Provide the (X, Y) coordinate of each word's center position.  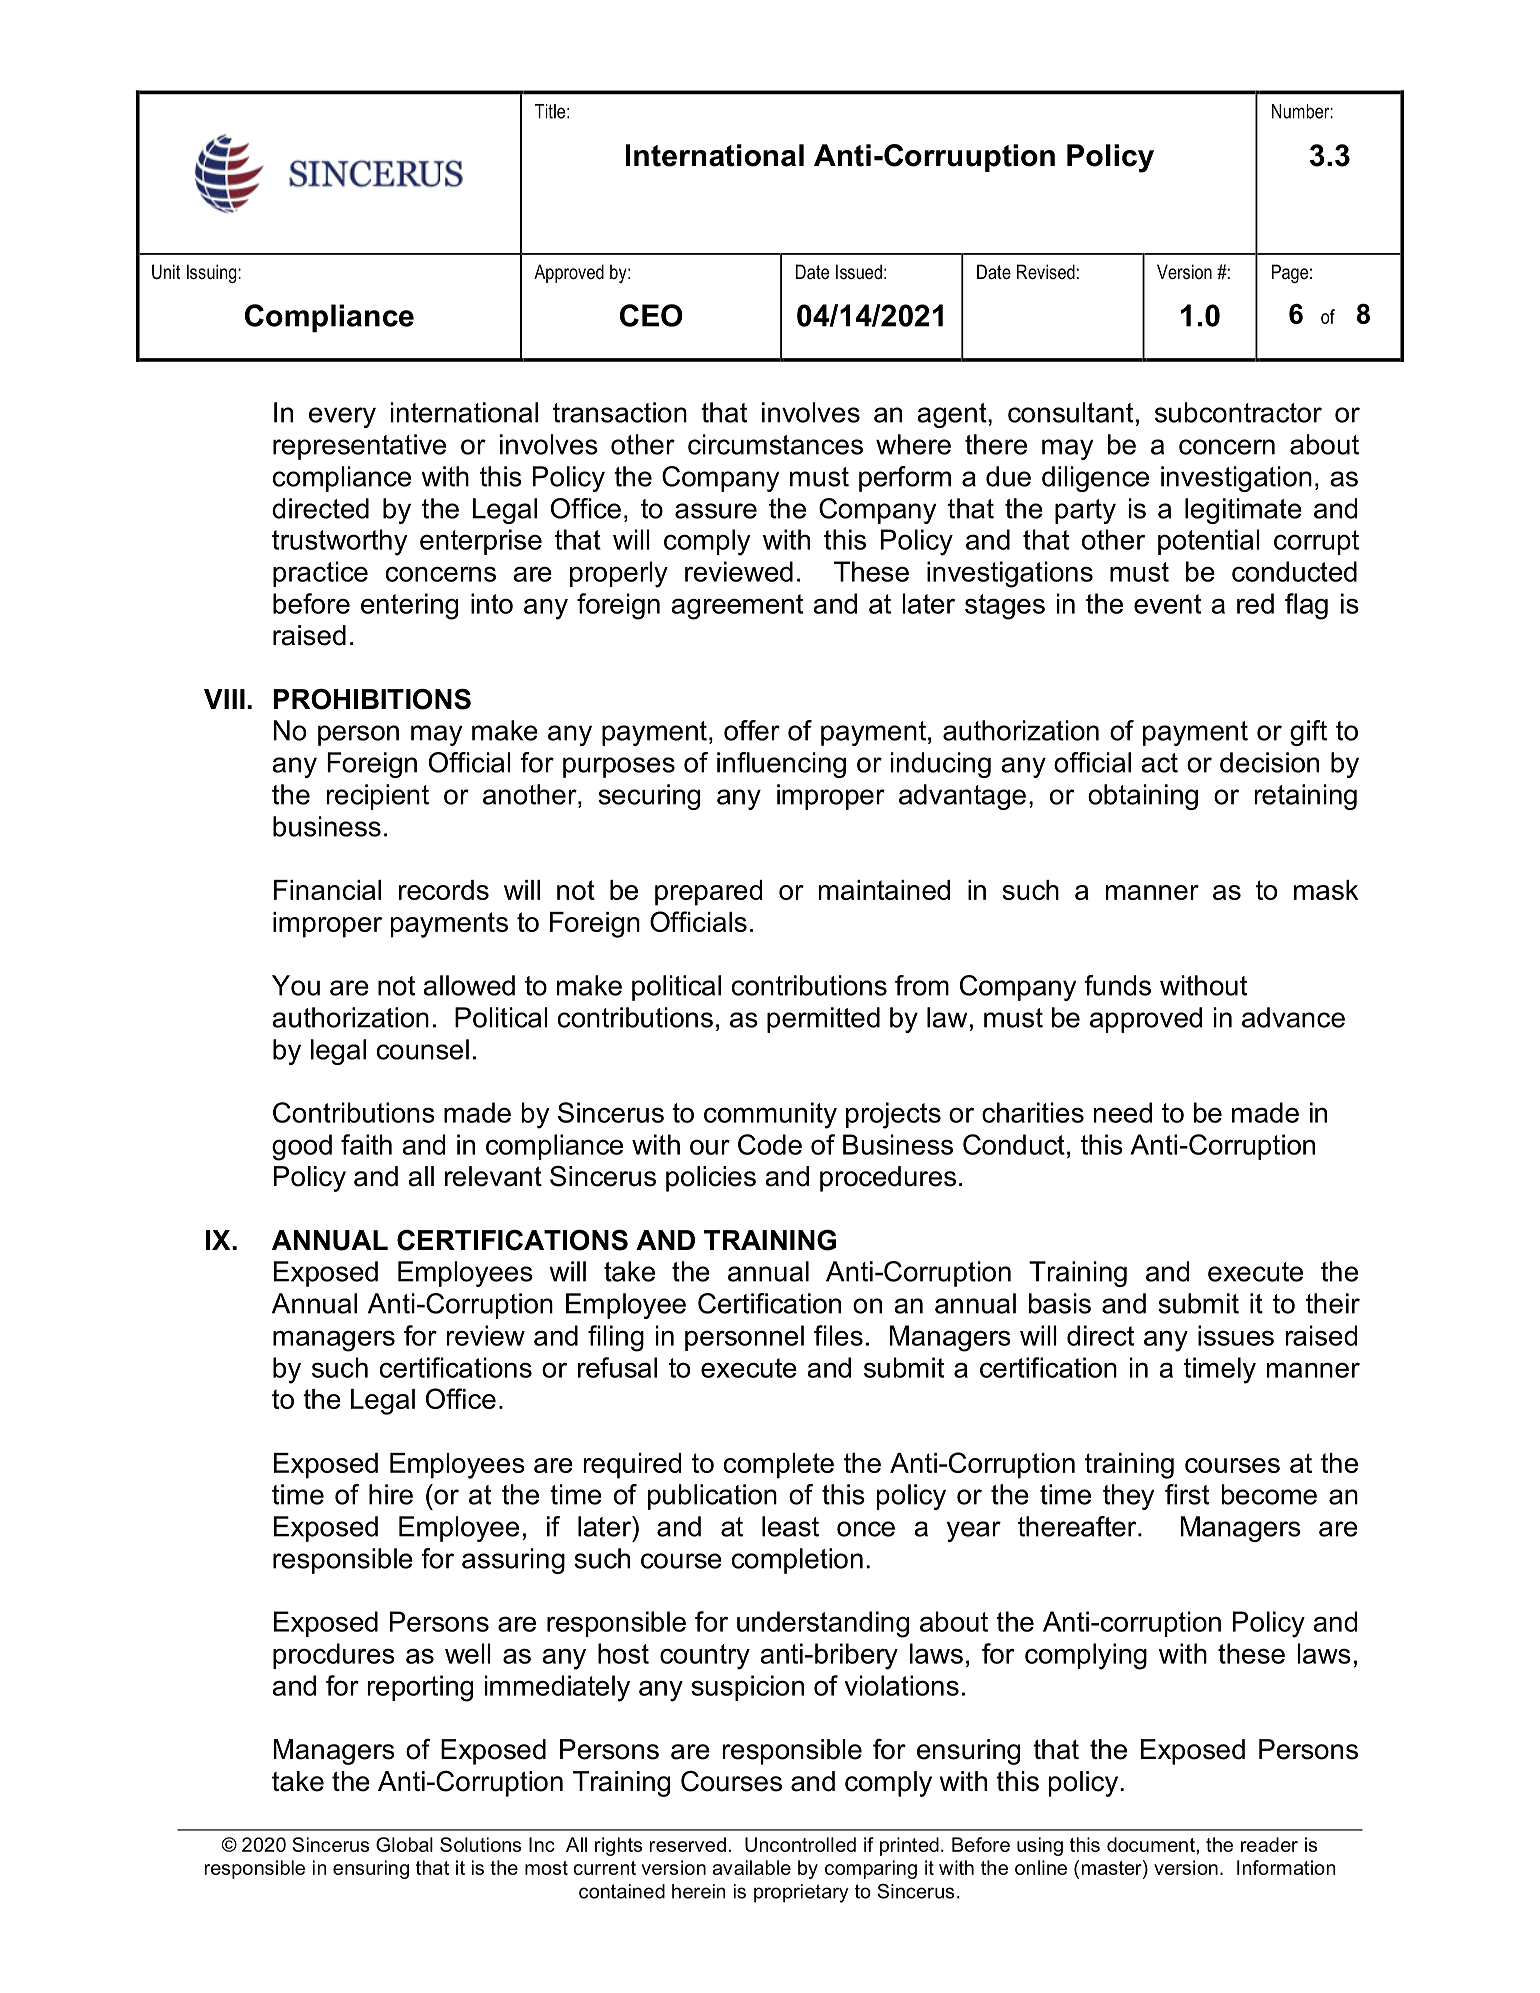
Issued (859, 272)
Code (770, 1144)
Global (404, 1844)
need (1123, 1112)
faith (366, 1144)
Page (1290, 273)
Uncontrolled (800, 1844)
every (342, 417)
